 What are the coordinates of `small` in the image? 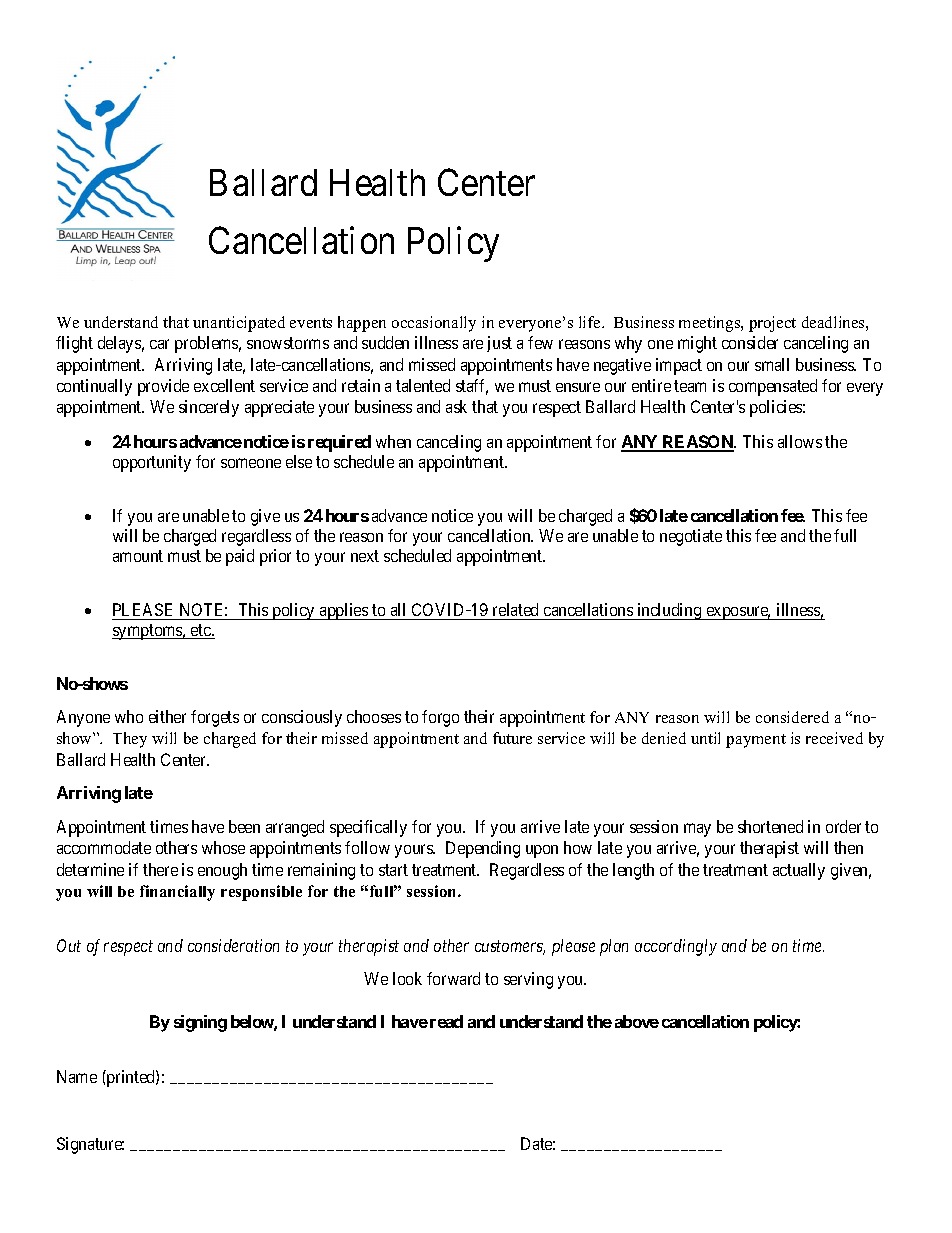 It's located at (772, 364).
